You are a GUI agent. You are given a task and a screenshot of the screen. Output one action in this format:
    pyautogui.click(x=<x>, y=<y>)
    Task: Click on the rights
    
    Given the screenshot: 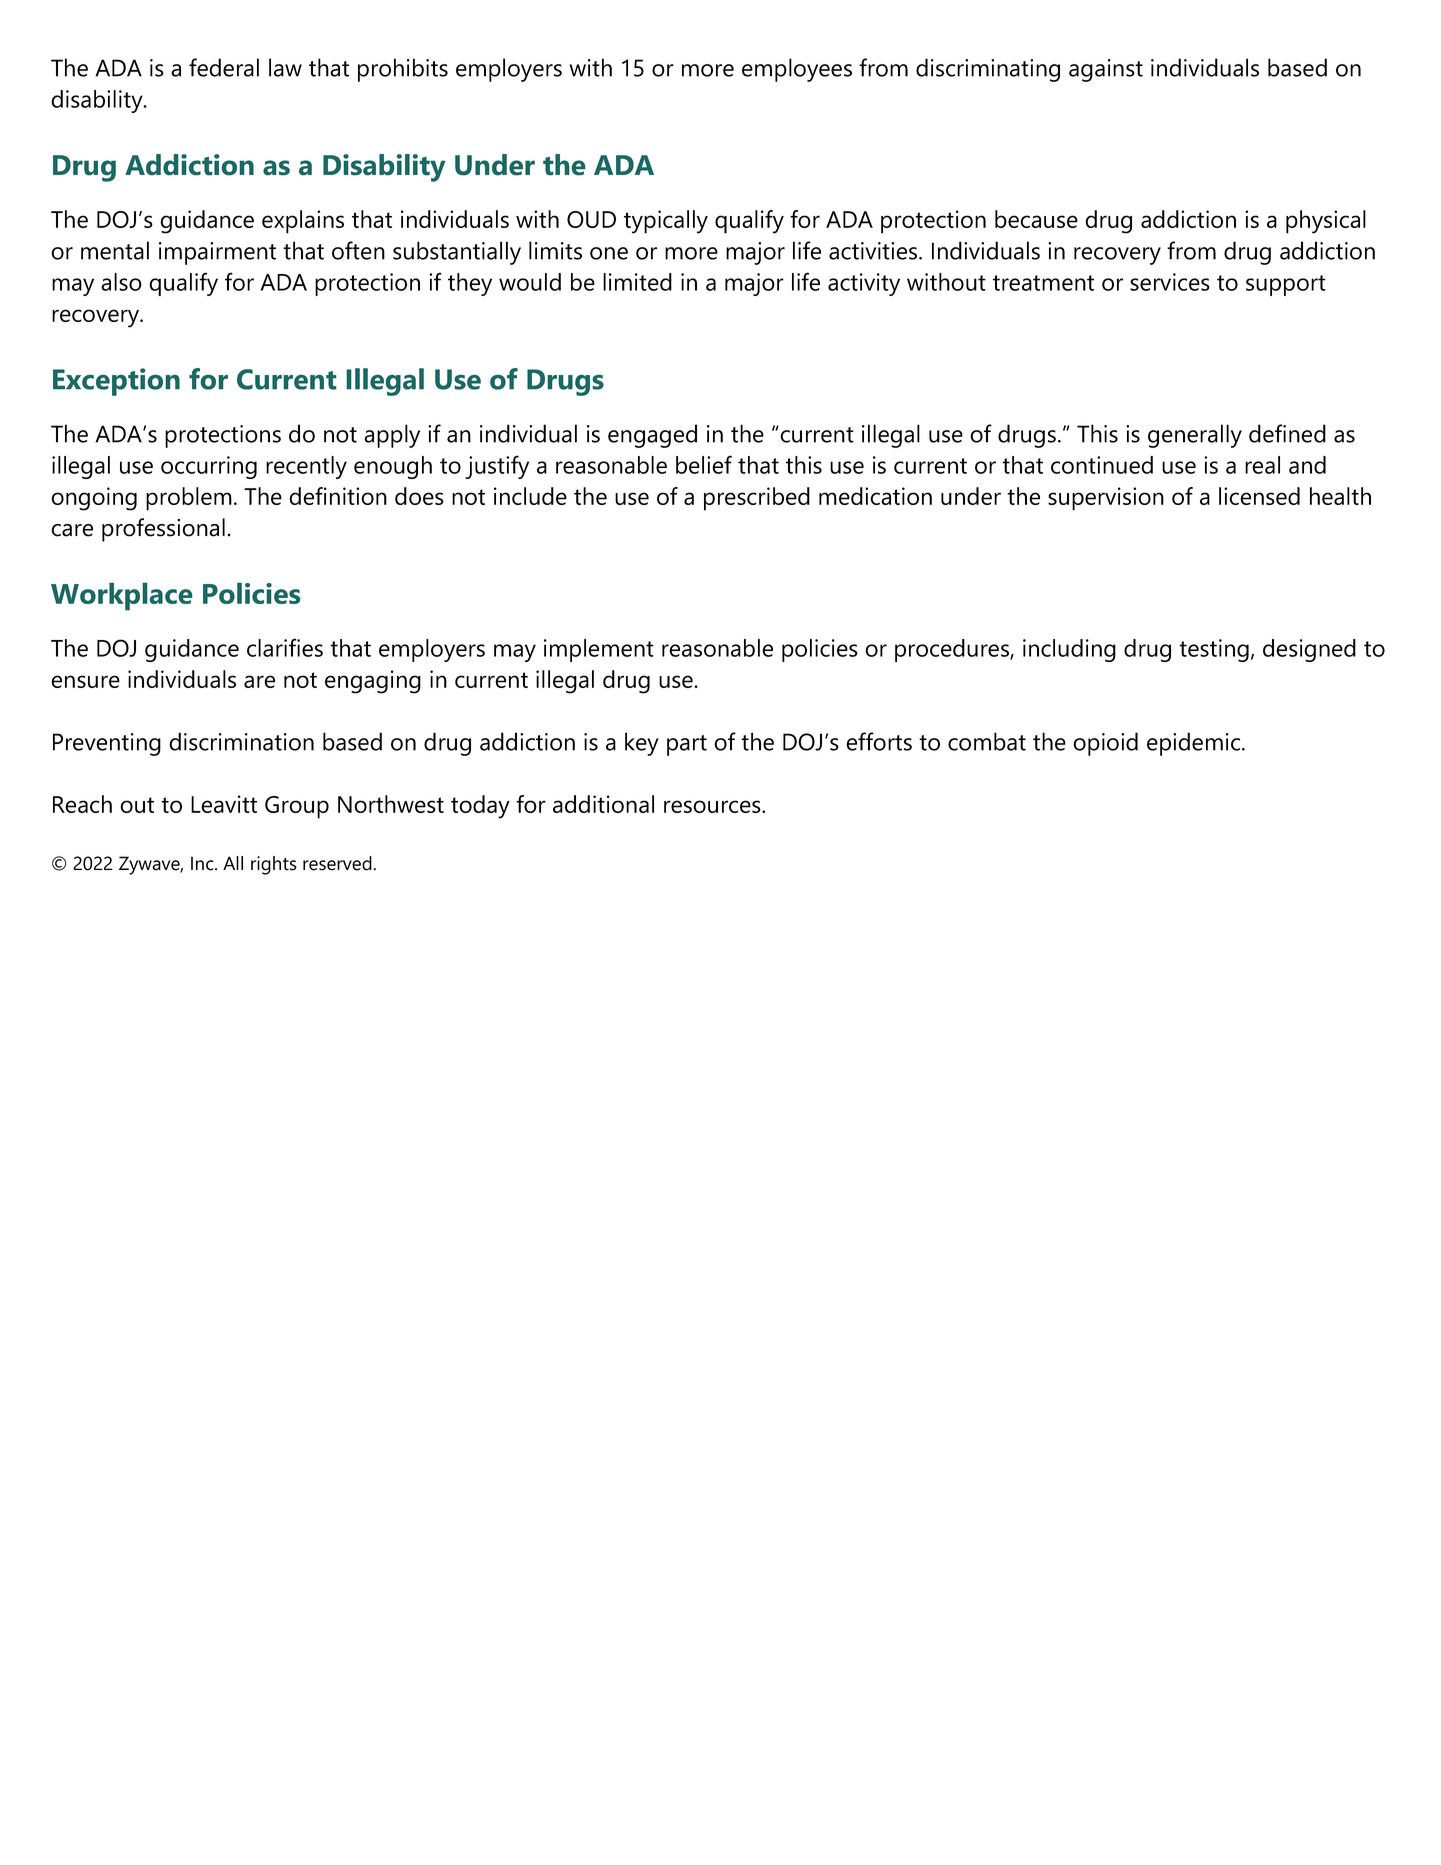 What is the action you would take?
    pyautogui.click(x=274, y=865)
